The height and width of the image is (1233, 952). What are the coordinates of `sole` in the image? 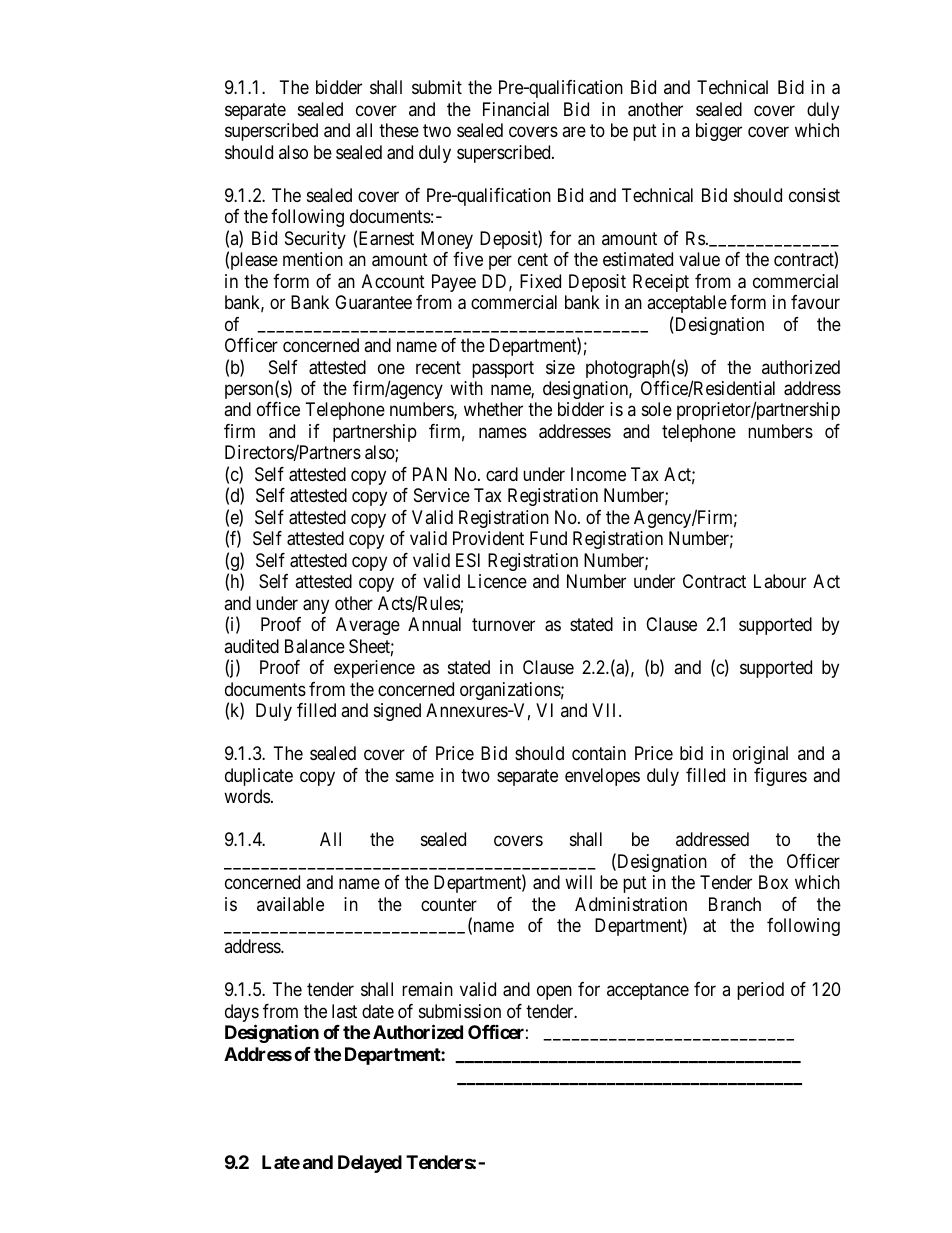 It's located at (657, 409).
